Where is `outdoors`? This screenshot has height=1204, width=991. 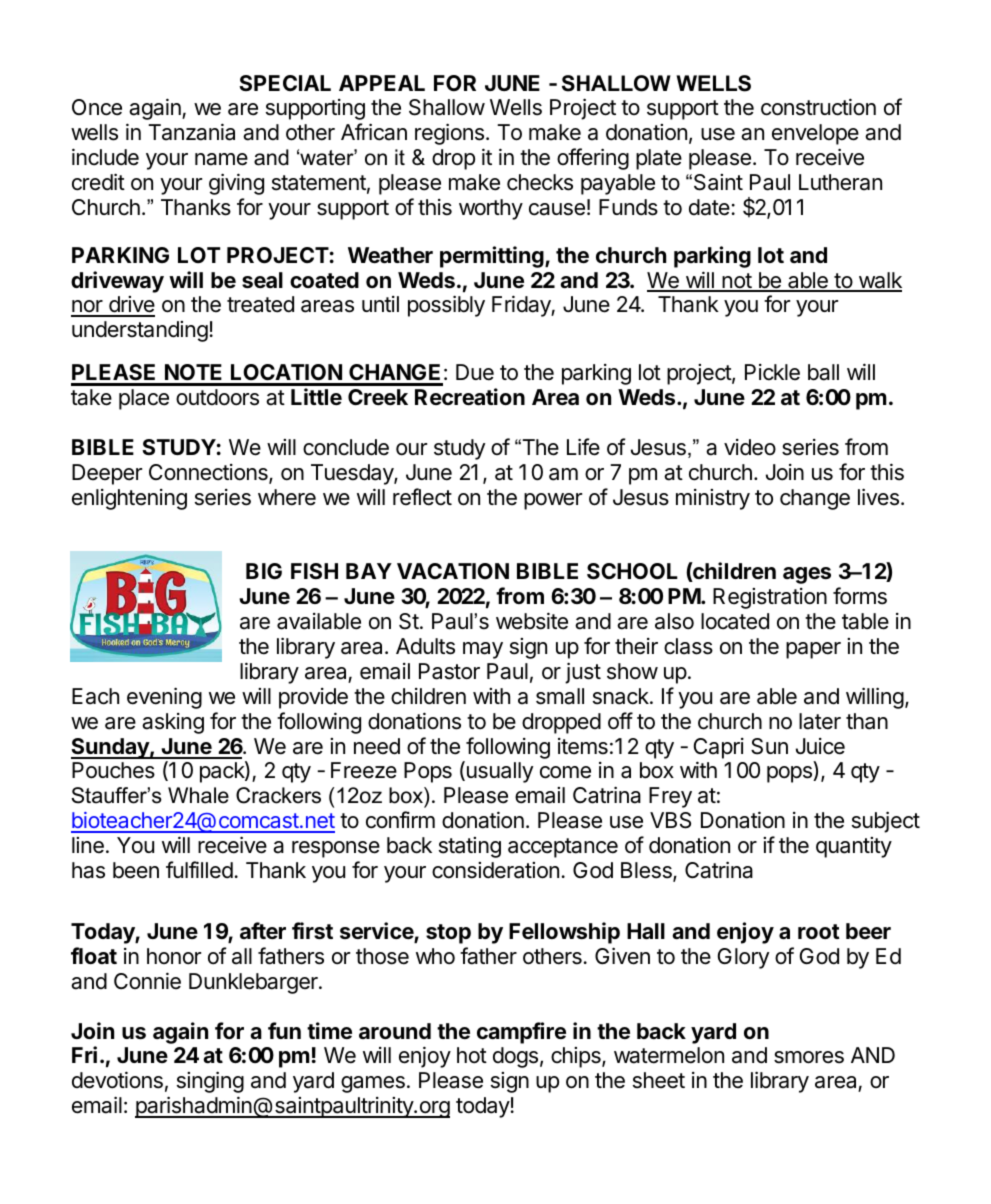
outdoors is located at coordinates (217, 397).
